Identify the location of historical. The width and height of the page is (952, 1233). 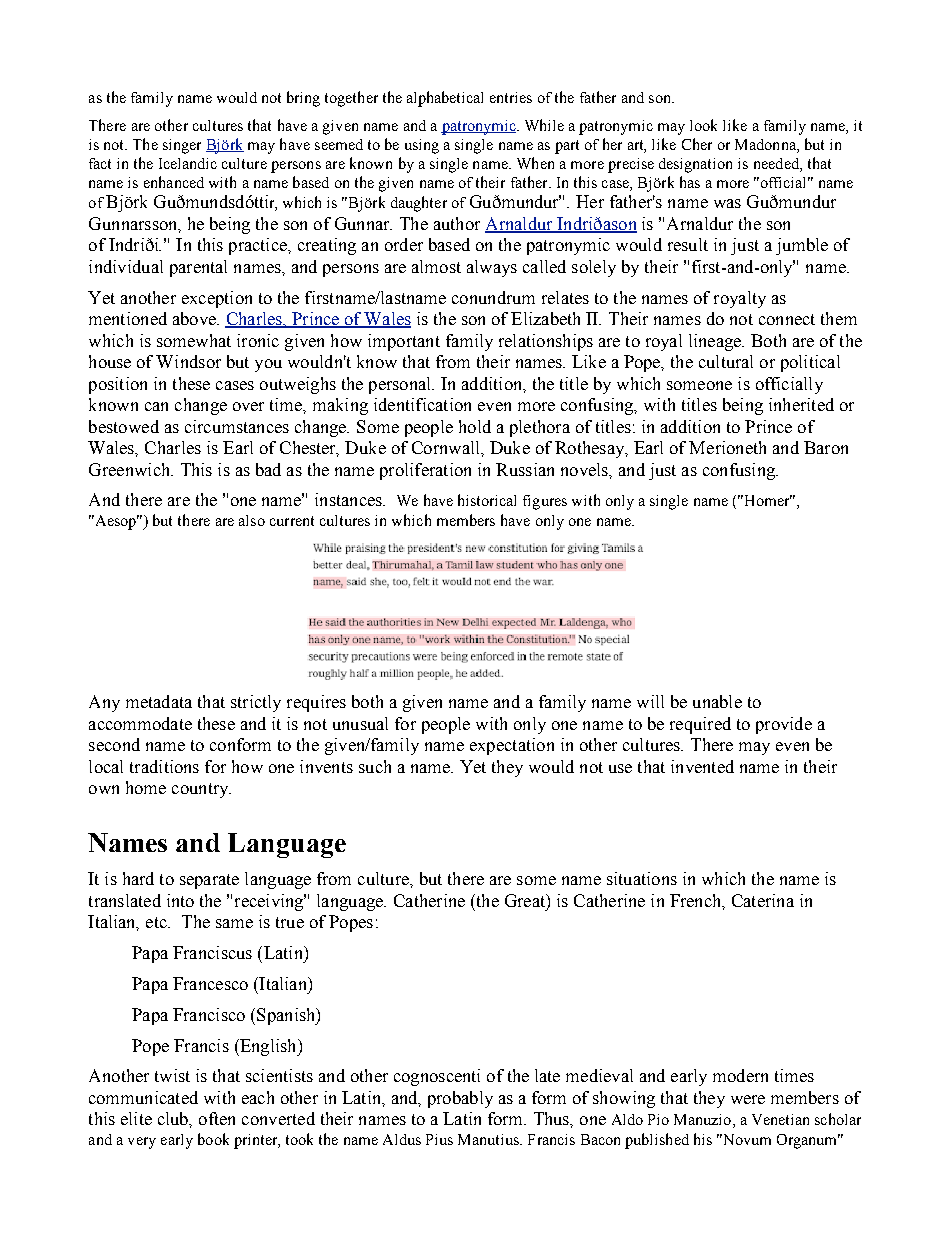
(487, 500).
